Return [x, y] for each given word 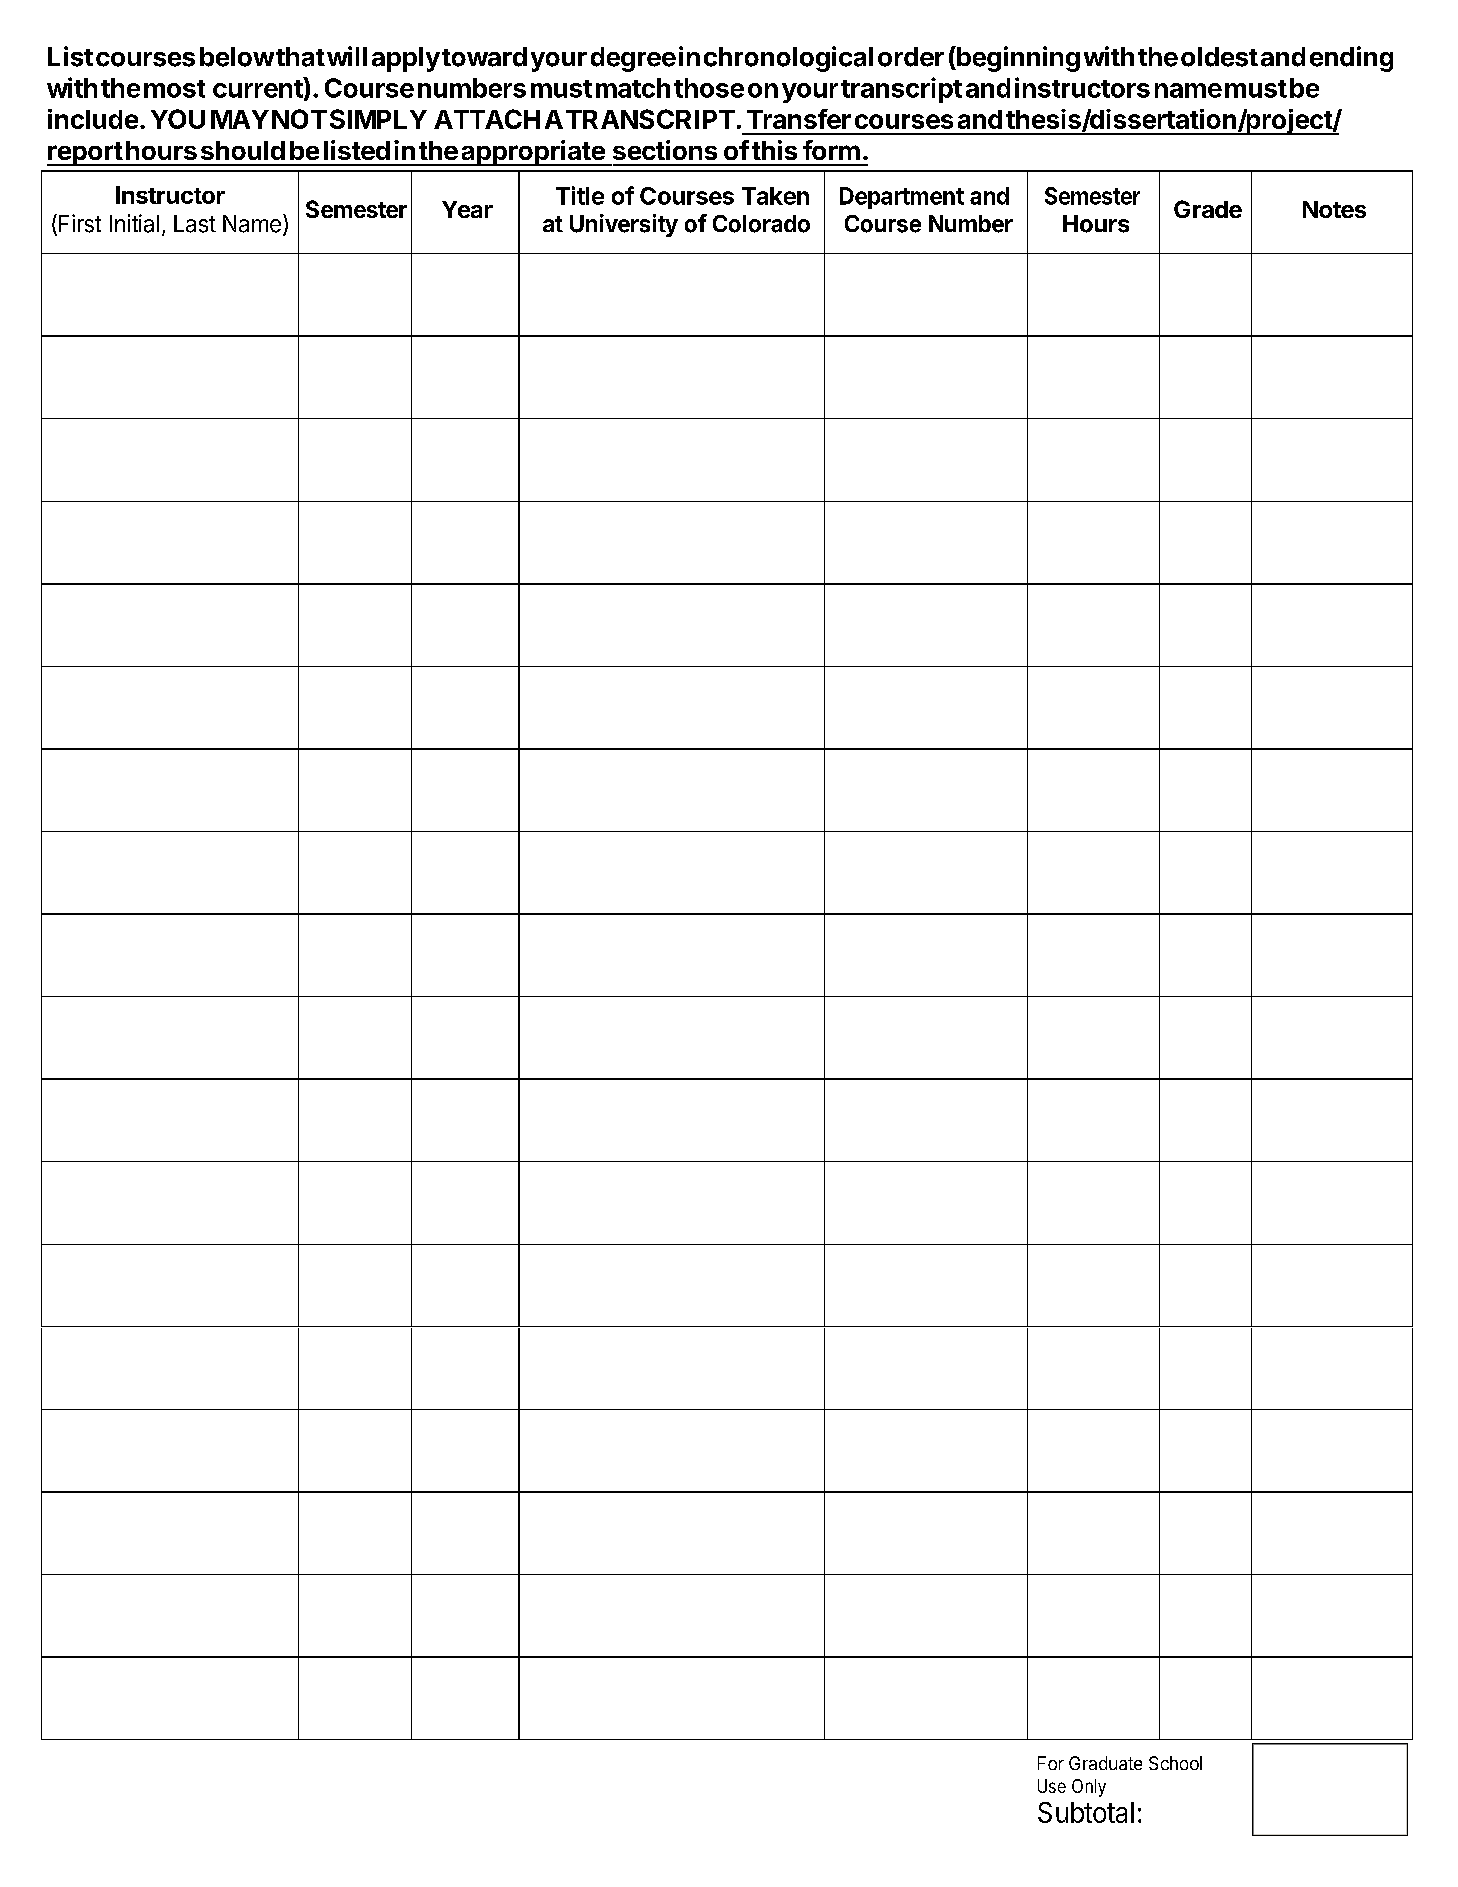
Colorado [761, 224]
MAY [240, 119]
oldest [1219, 57]
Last [195, 224]
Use [1052, 1786]
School [1175, 1763]
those [709, 88]
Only [1089, 1788]
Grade [1208, 209]
